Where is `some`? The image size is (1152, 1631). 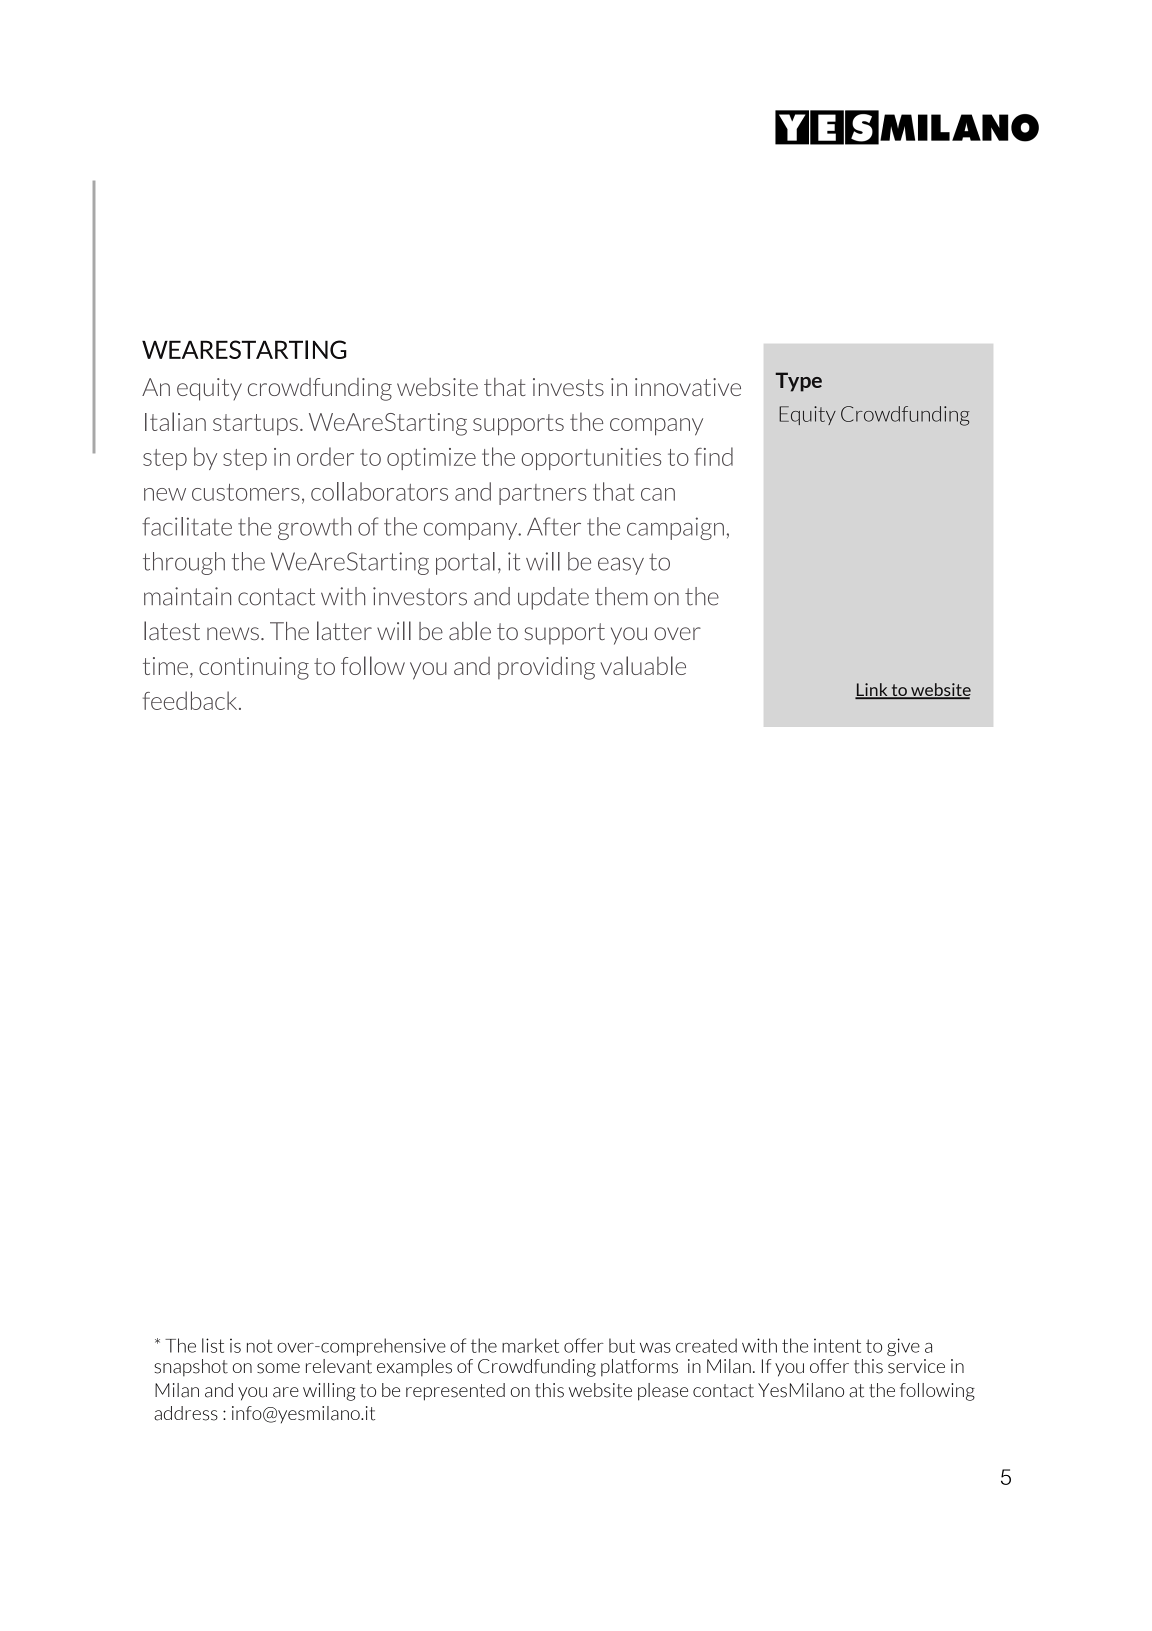 some is located at coordinates (278, 1368).
